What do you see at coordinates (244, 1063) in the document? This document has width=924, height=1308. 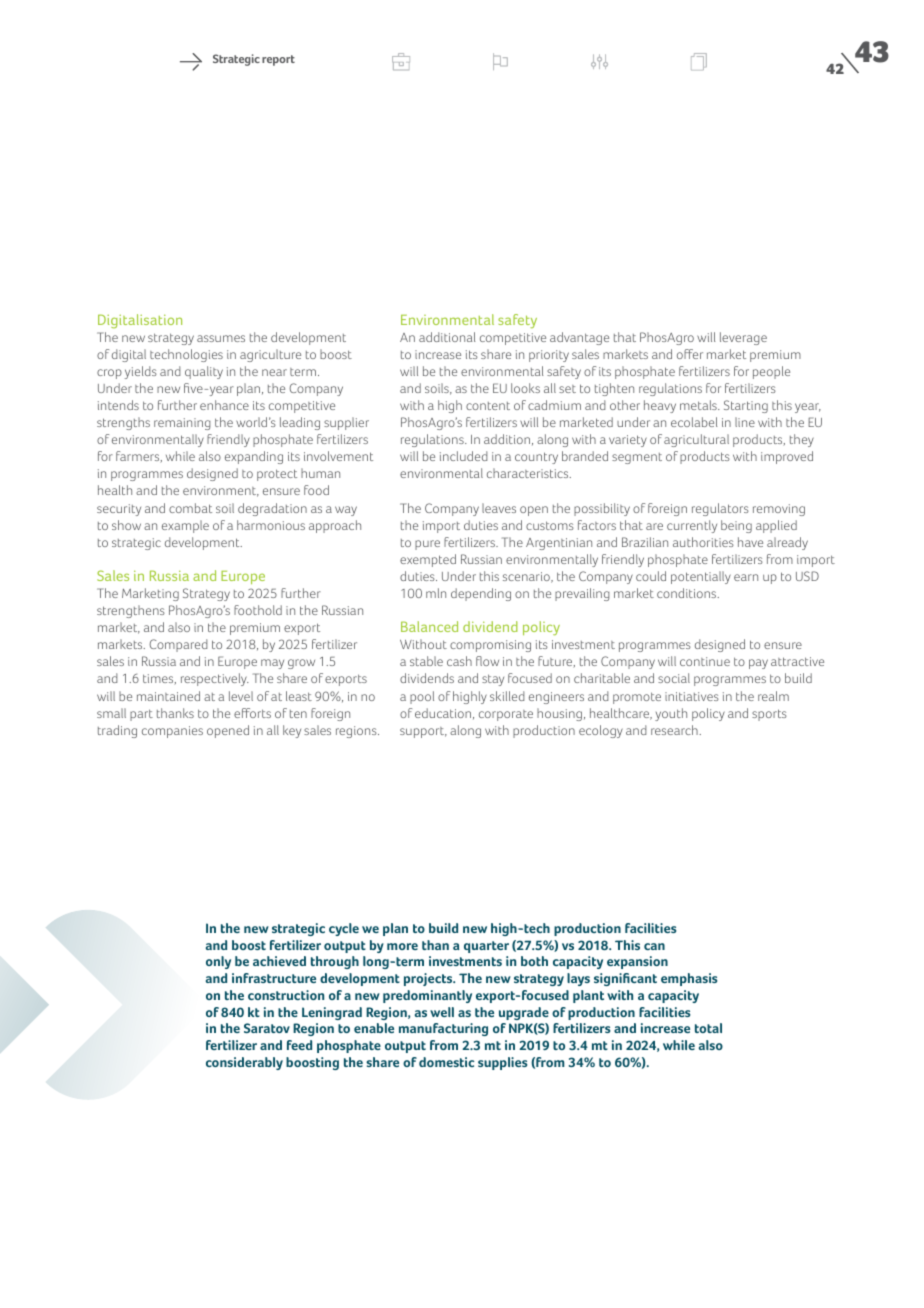 I see `considerably` at bounding box center [244, 1063].
